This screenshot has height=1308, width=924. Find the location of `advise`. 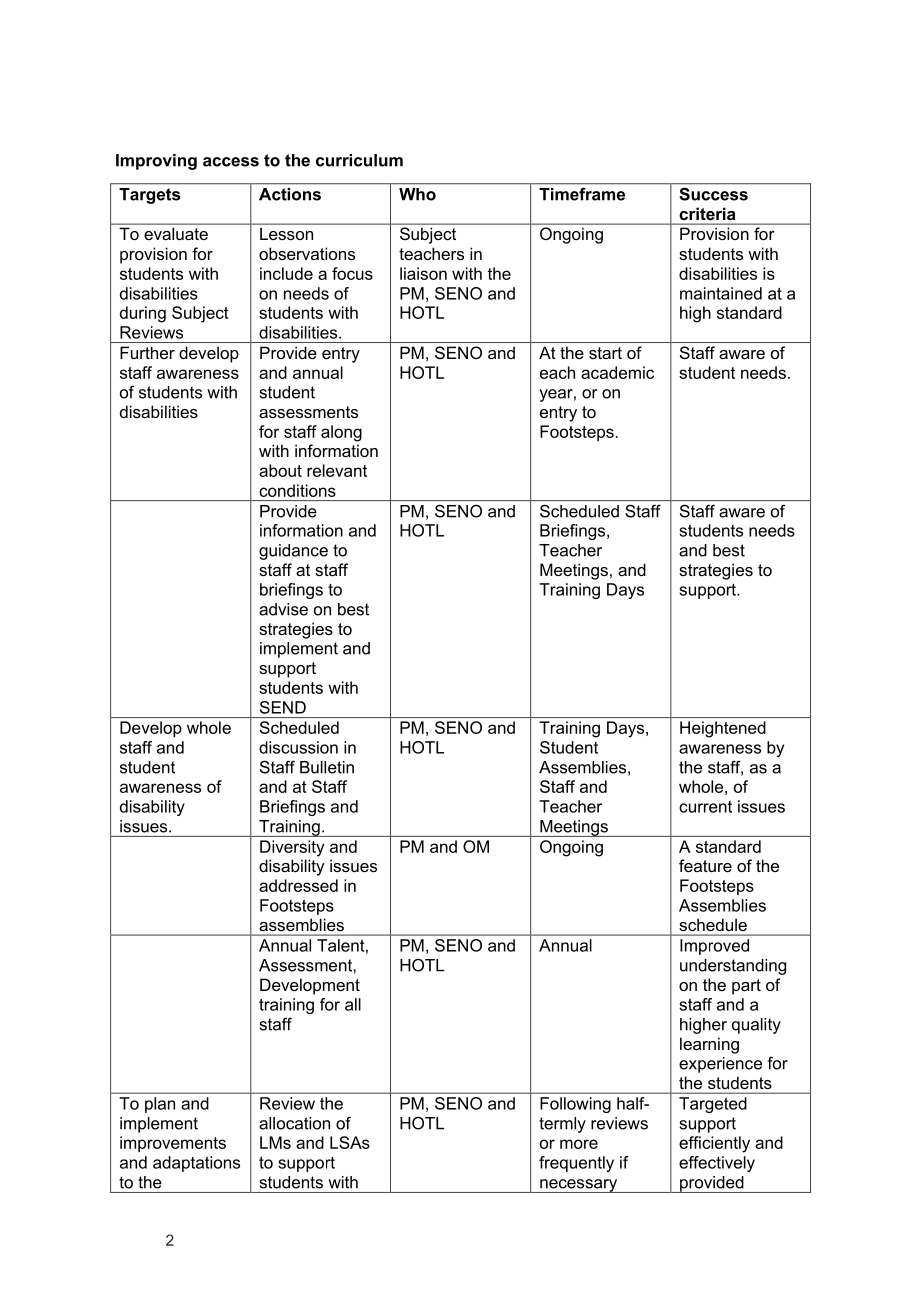

advise is located at coordinates (283, 609).
